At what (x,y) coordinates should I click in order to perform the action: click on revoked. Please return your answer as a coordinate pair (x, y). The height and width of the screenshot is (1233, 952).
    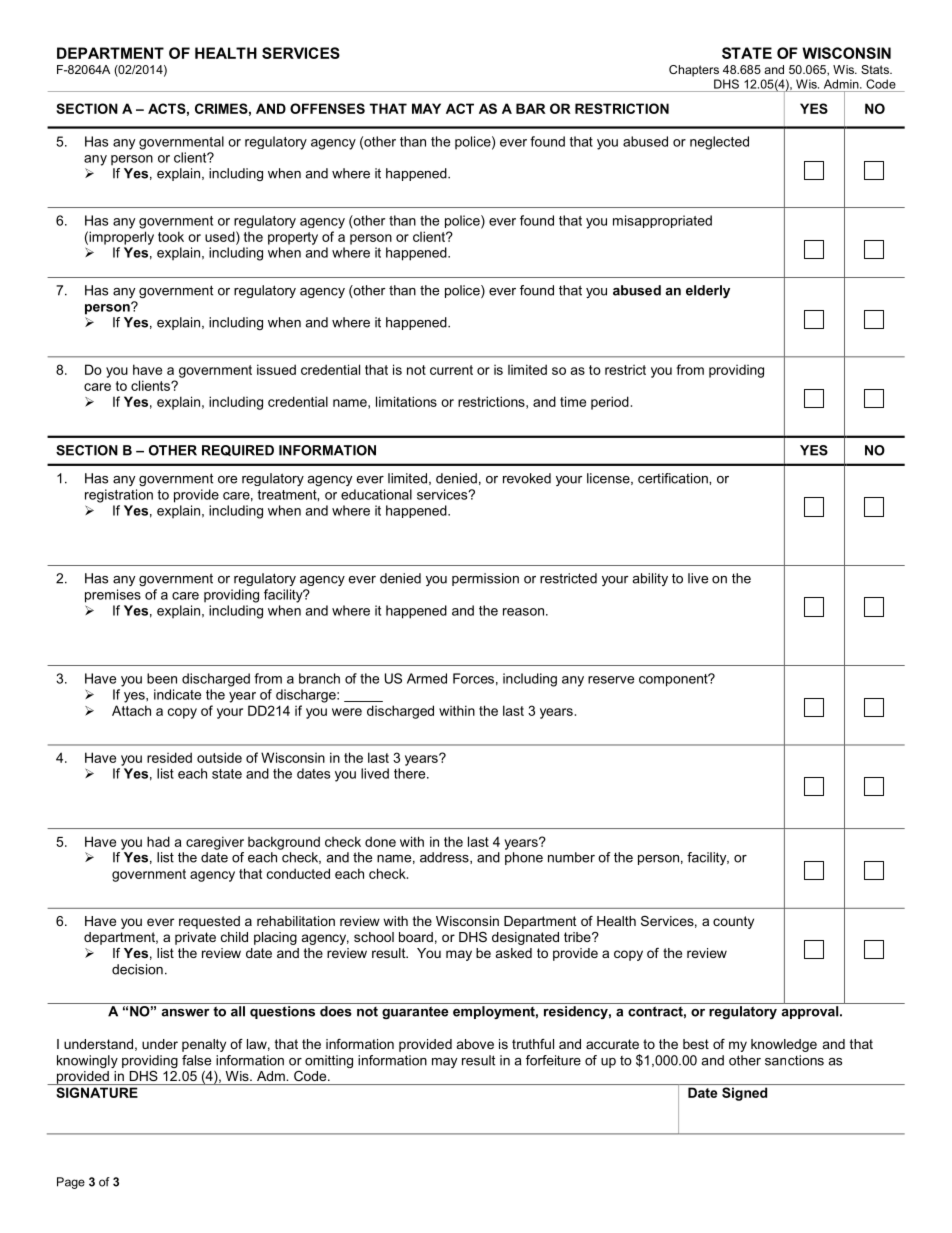
    Looking at the image, I should click on (527, 478).
